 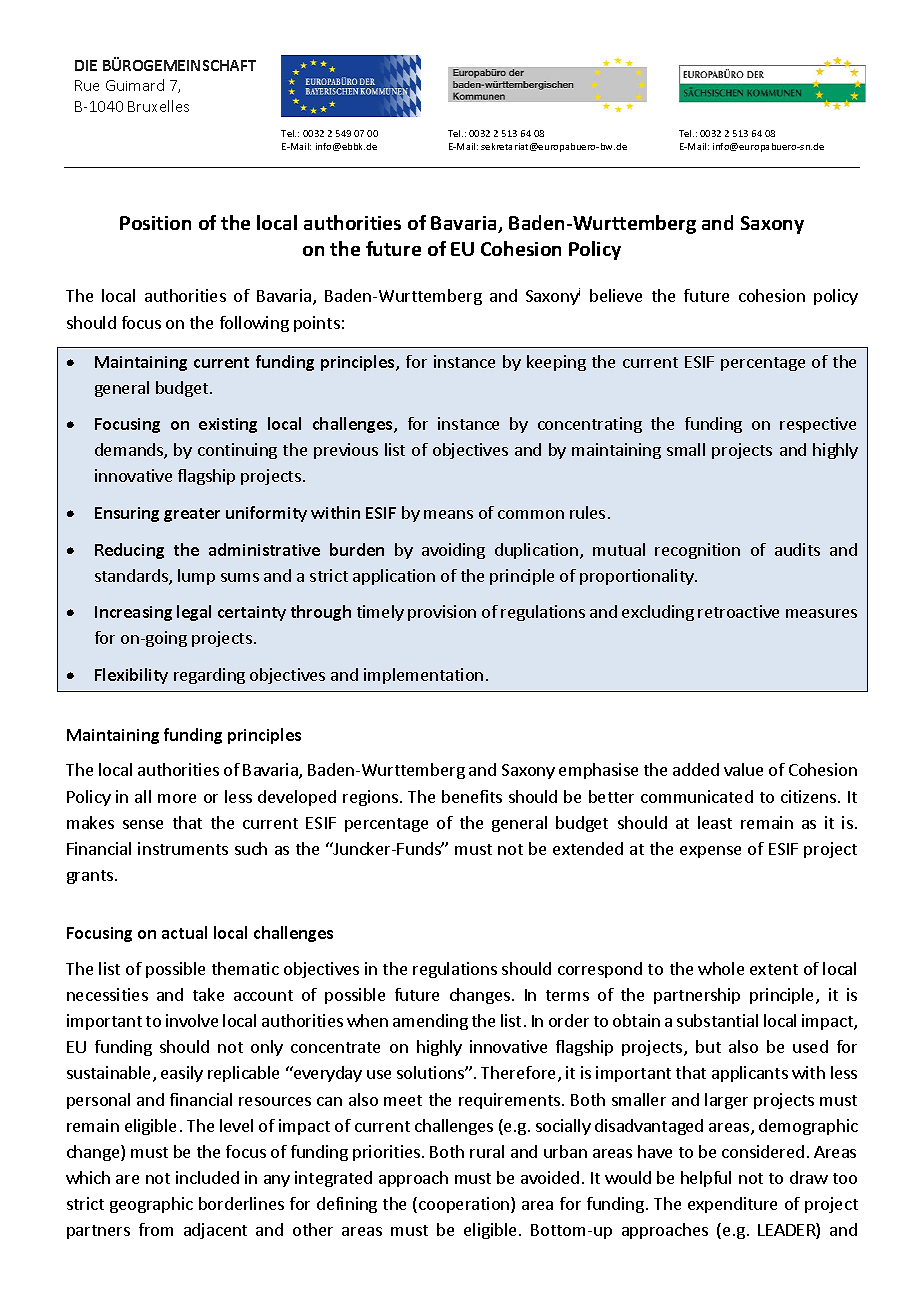 I want to click on cooperation, so click(x=465, y=1205).
